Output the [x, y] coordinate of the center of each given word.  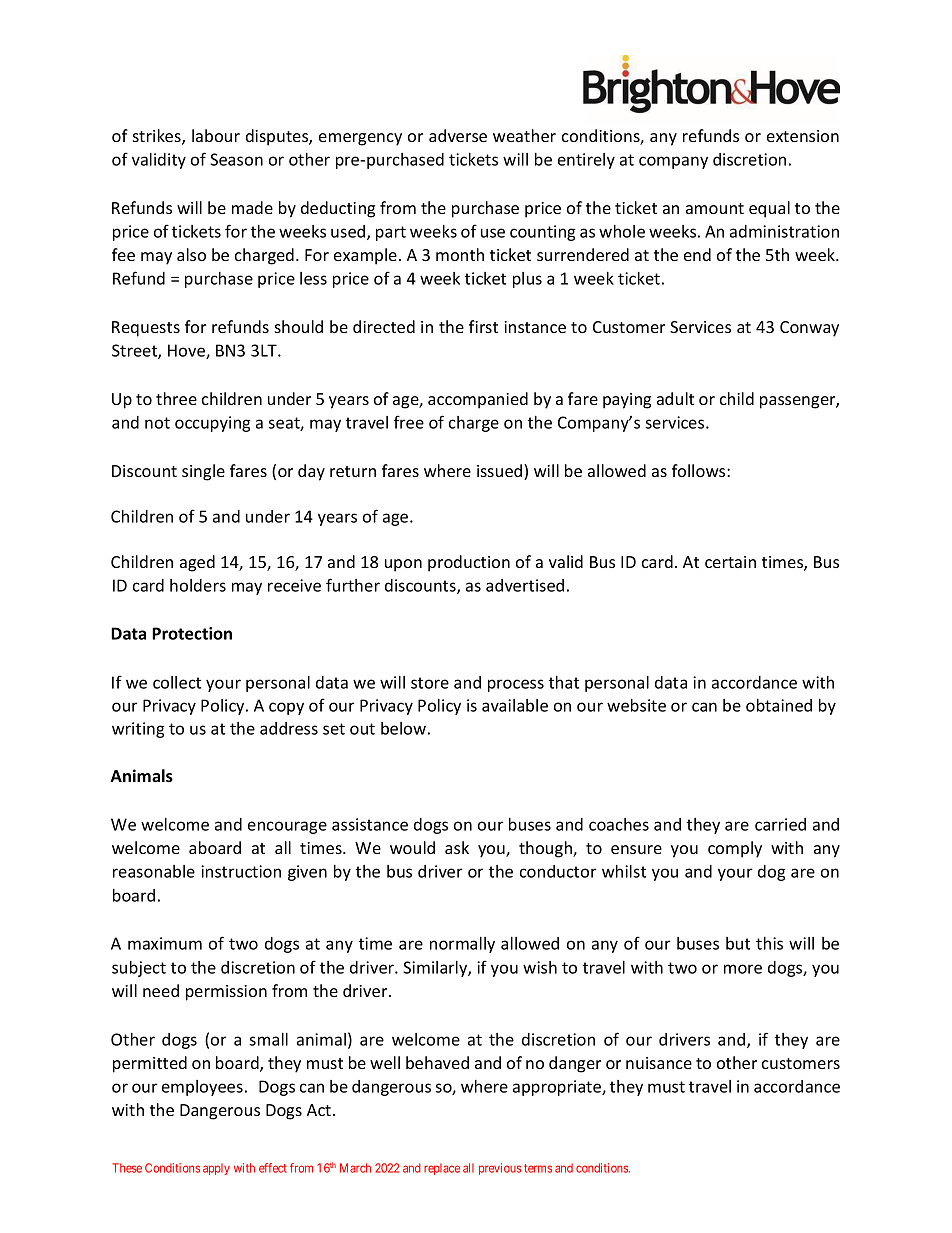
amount [715, 208]
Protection [192, 633]
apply [216, 1169]
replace [442, 1169]
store [430, 683]
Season [236, 159]
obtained [779, 705]
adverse [458, 135]
